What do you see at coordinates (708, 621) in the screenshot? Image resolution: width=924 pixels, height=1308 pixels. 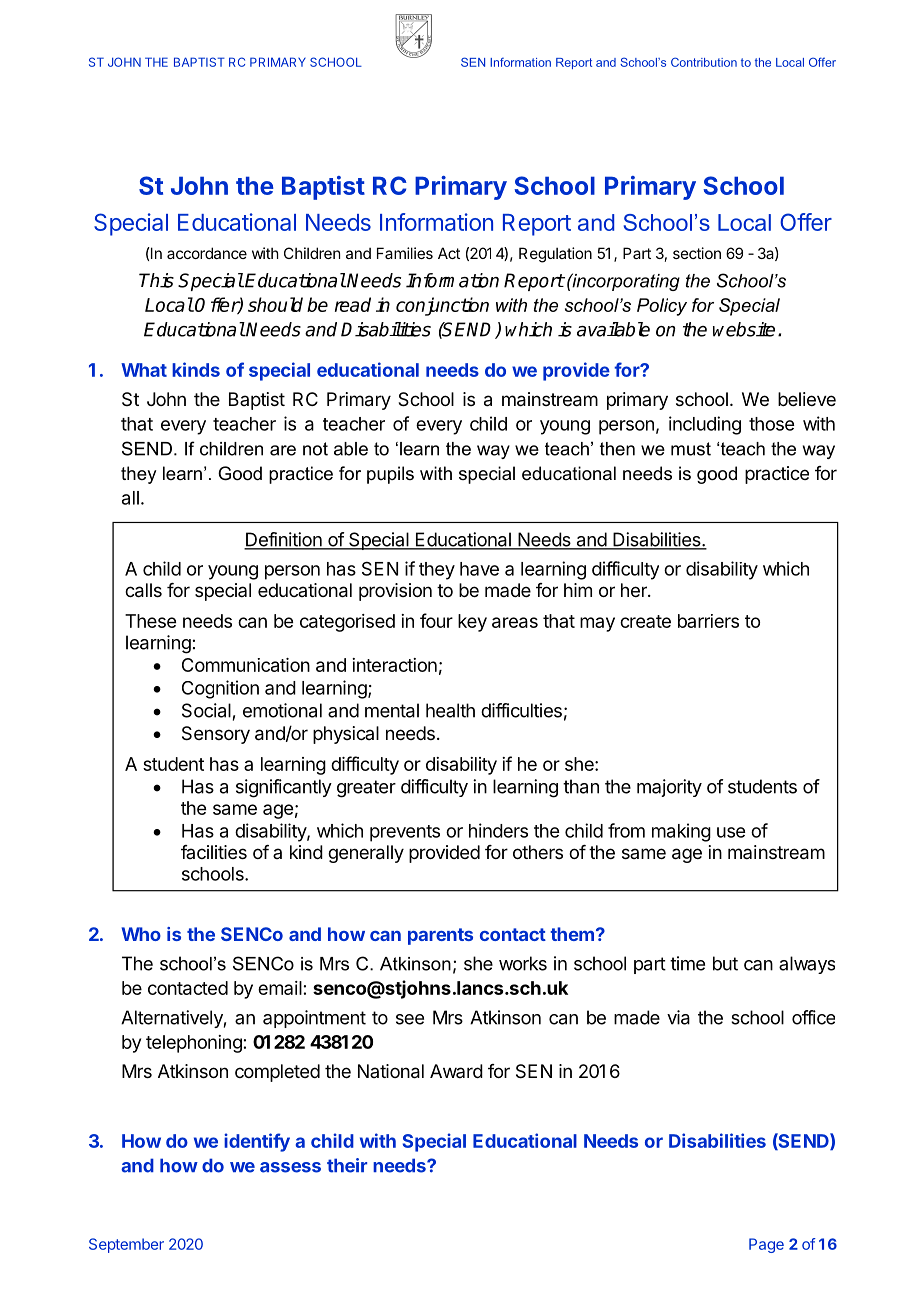 I see `barriers` at bounding box center [708, 621].
